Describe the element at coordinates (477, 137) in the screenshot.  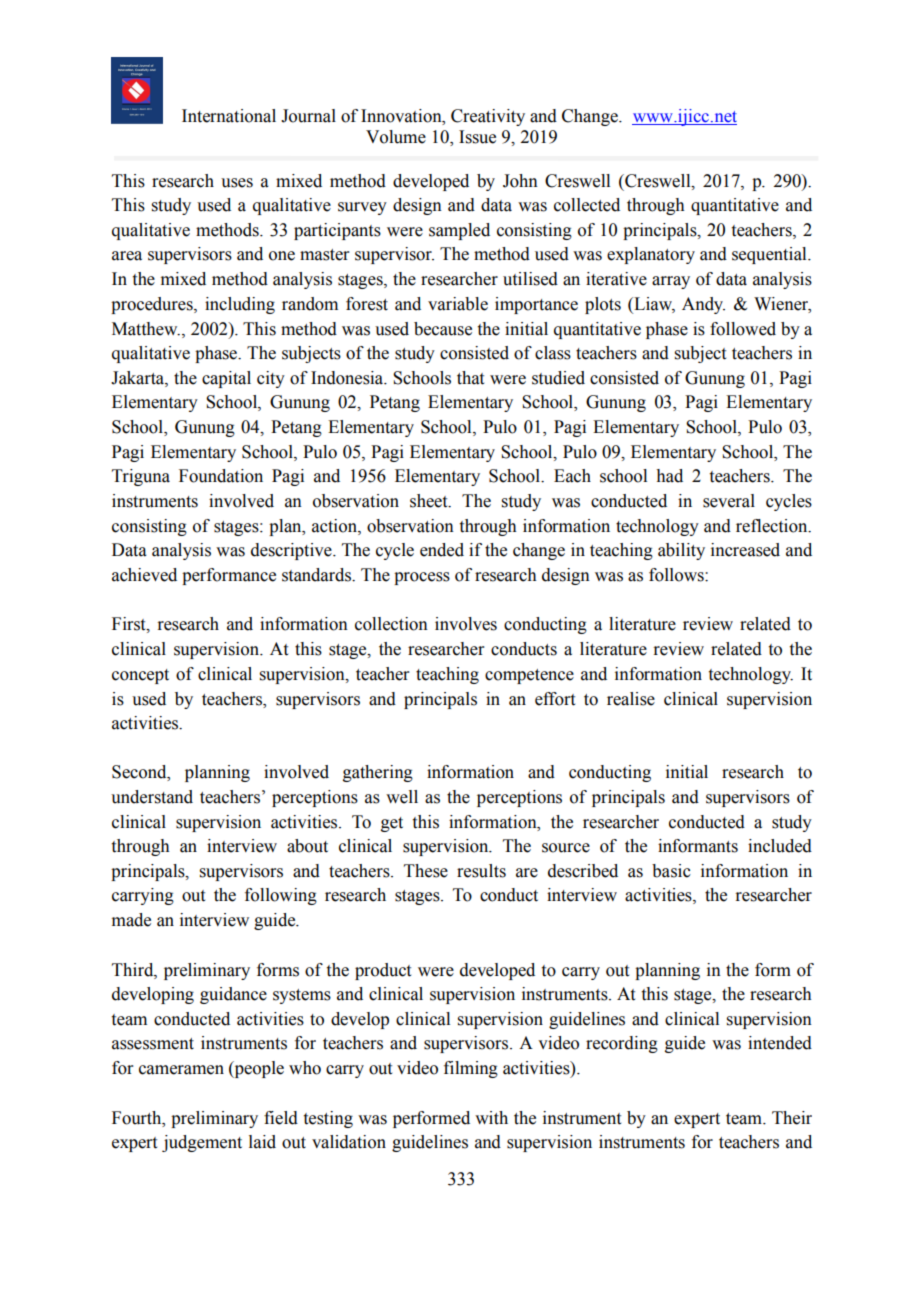
I see `Issue` at that location.
